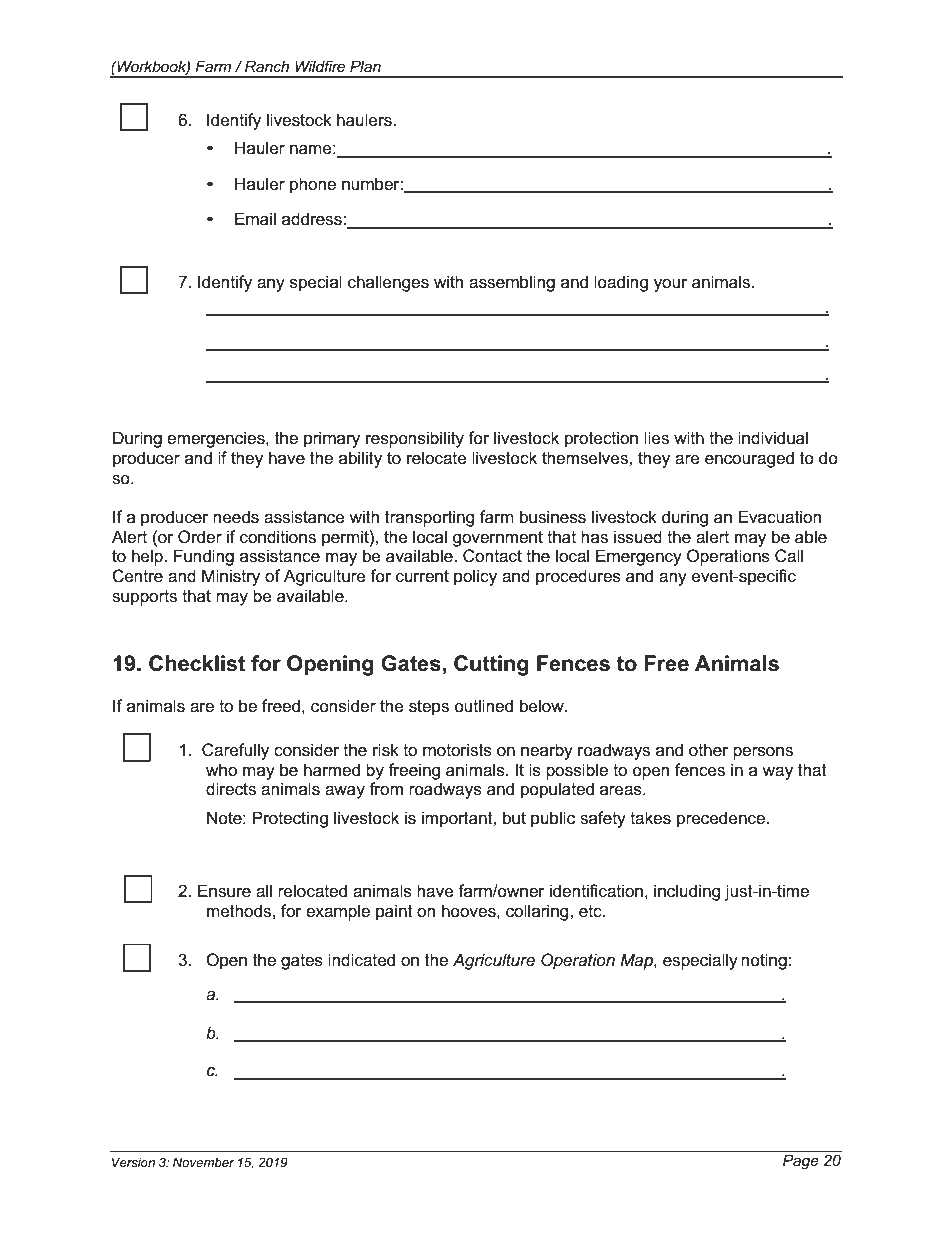 The height and width of the screenshot is (1233, 952). Describe the element at coordinates (800, 1162) in the screenshot. I see `Page` at that location.
